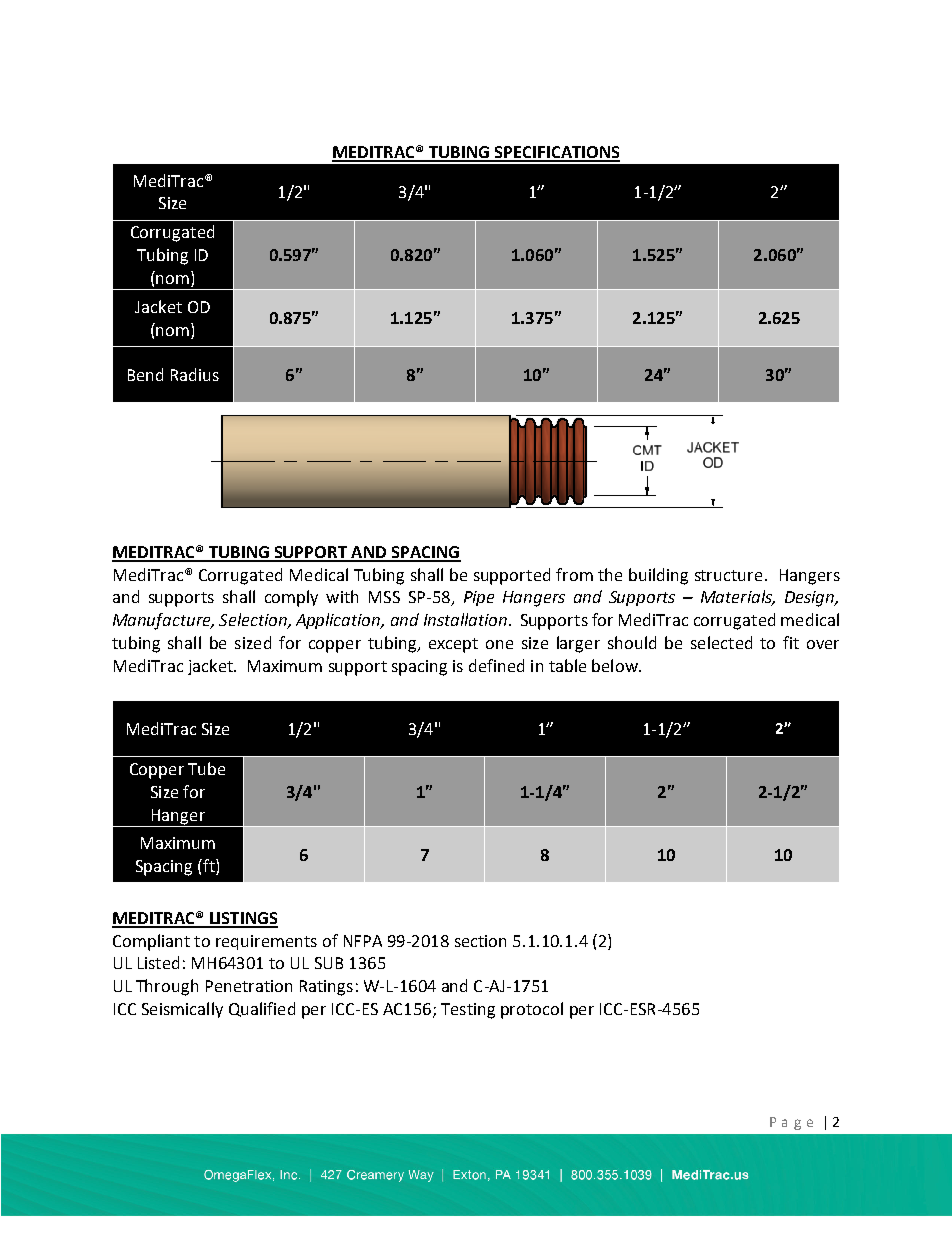  Describe the element at coordinates (532, 1010) in the image. I see `protocol` at that location.
